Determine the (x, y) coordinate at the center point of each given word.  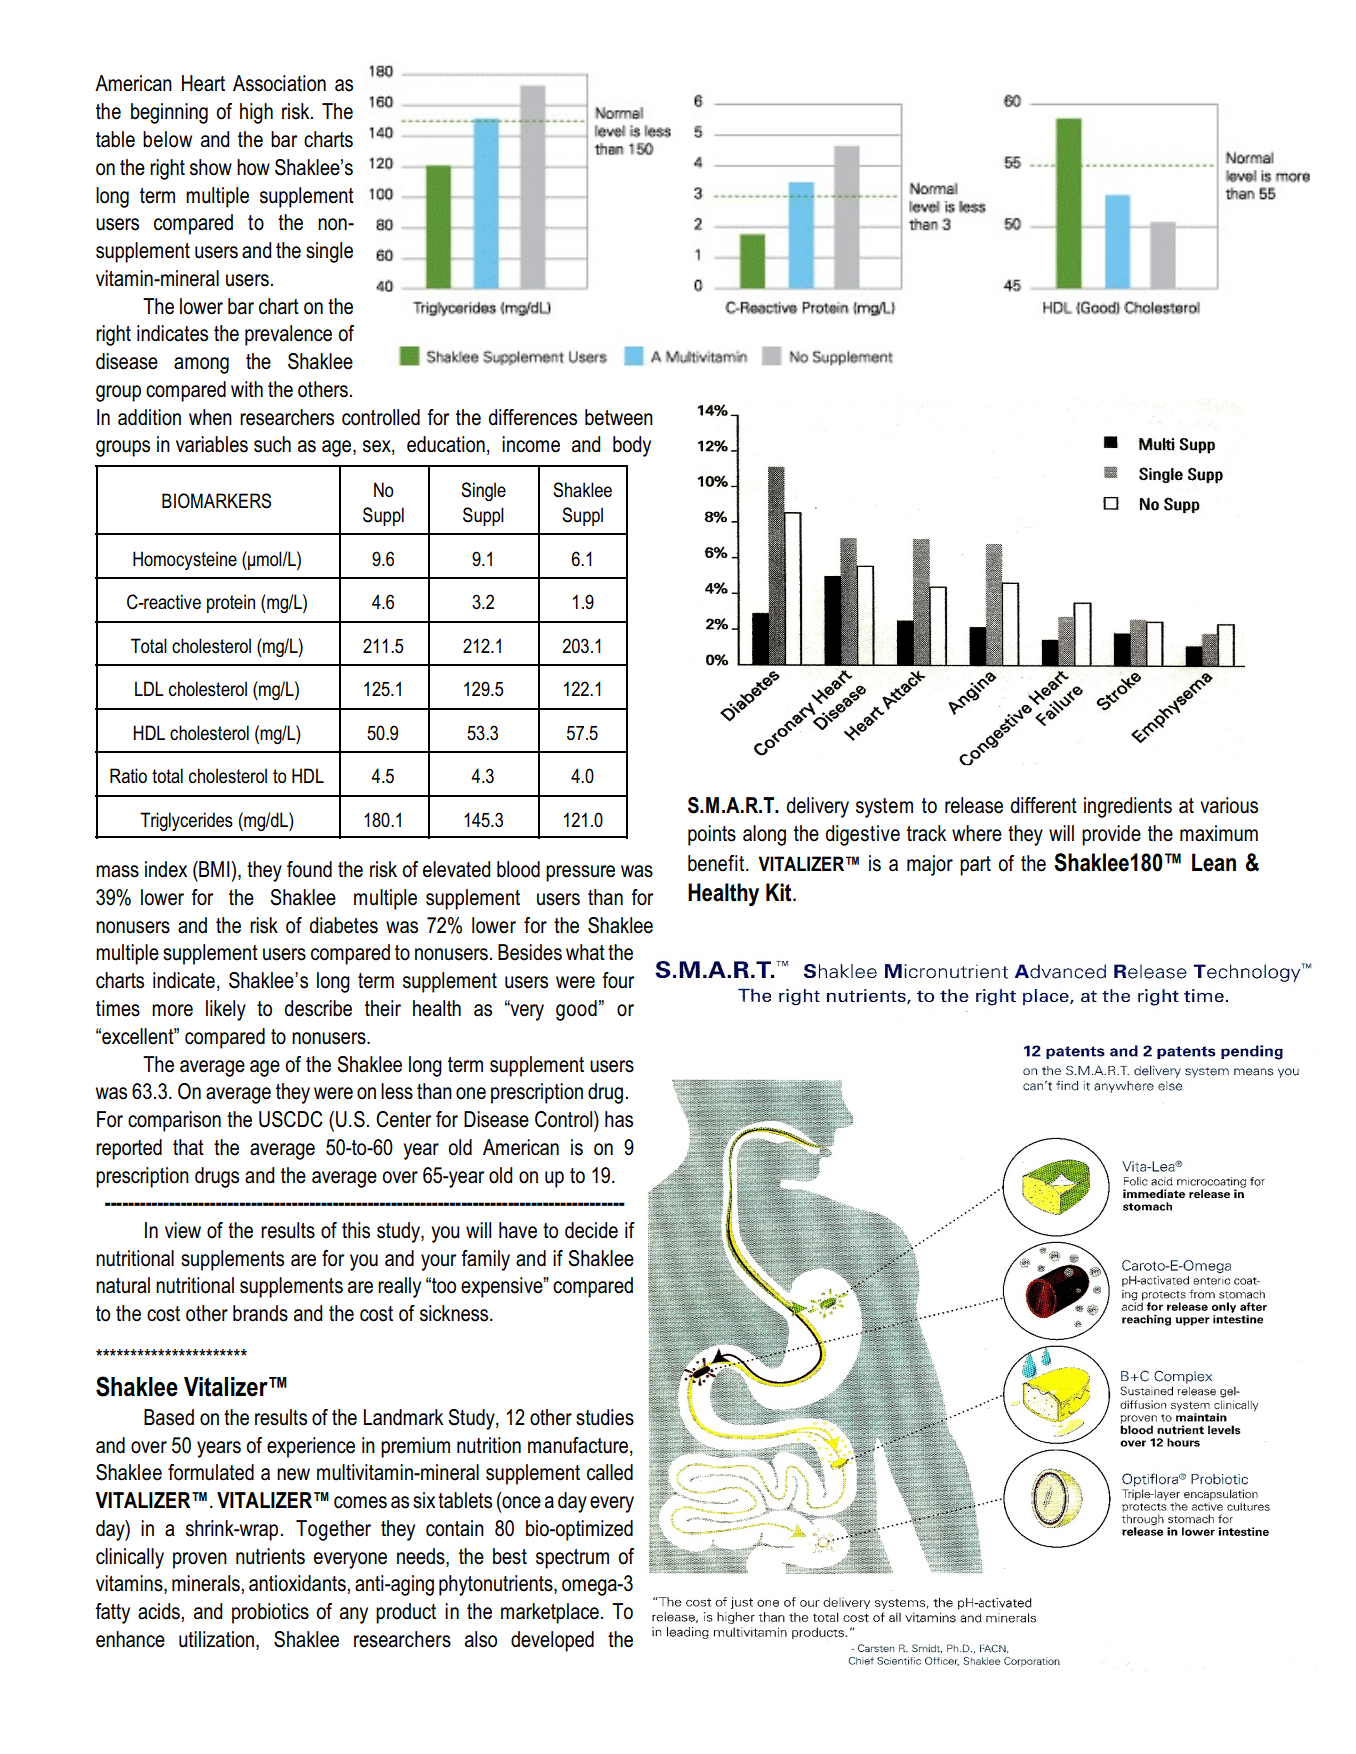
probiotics (270, 1613)
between (619, 417)
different (1044, 805)
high (256, 113)
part (975, 866)
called (610, 1472)
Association (279, 83)
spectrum (572, 1559)
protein (231, 603)
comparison (174, 1121)
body (632, 446)
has (619, 1119)
